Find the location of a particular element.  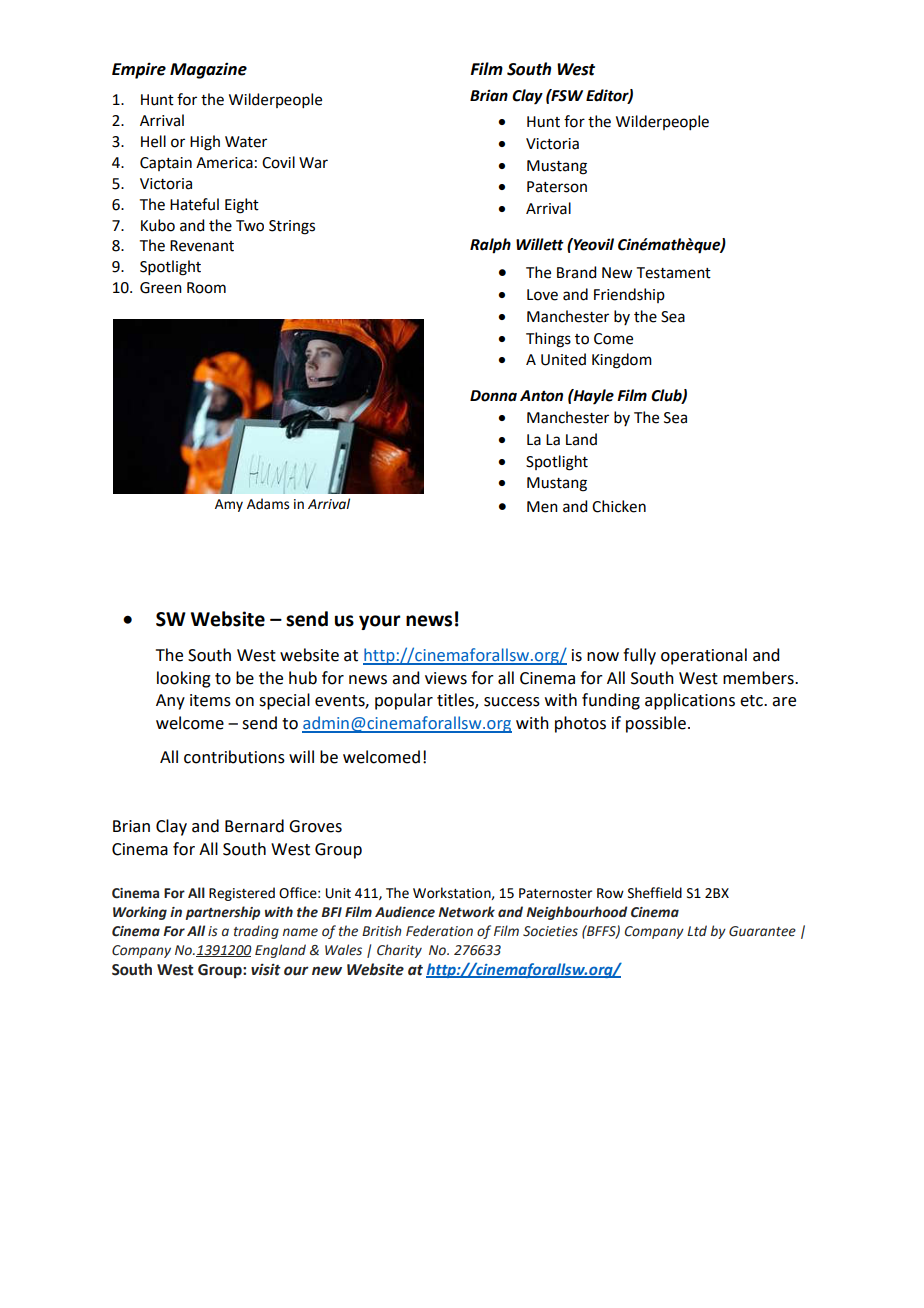

looking is located at coordinates (184, 679).
